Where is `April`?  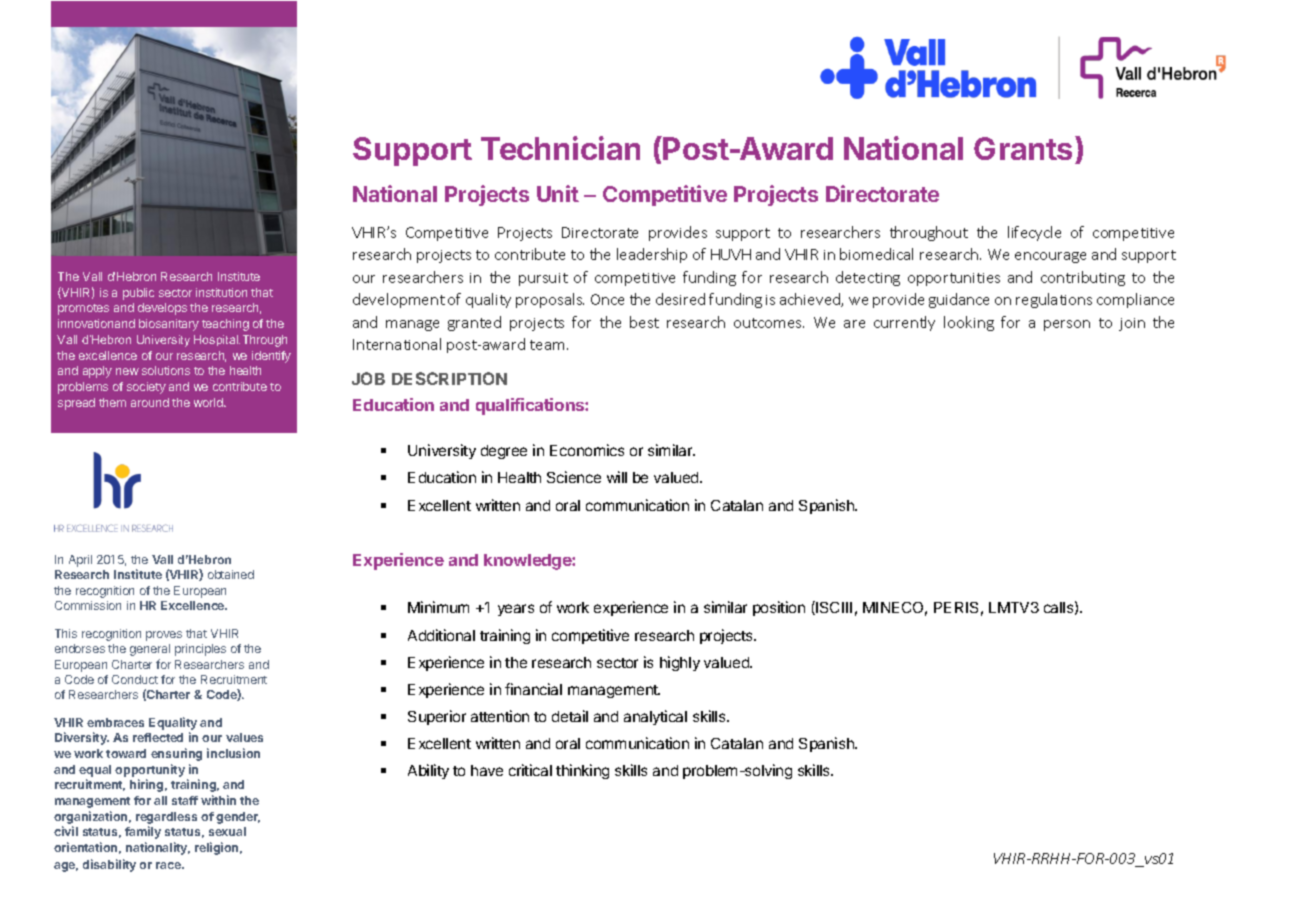
April is located at coordinates (80, 561).
